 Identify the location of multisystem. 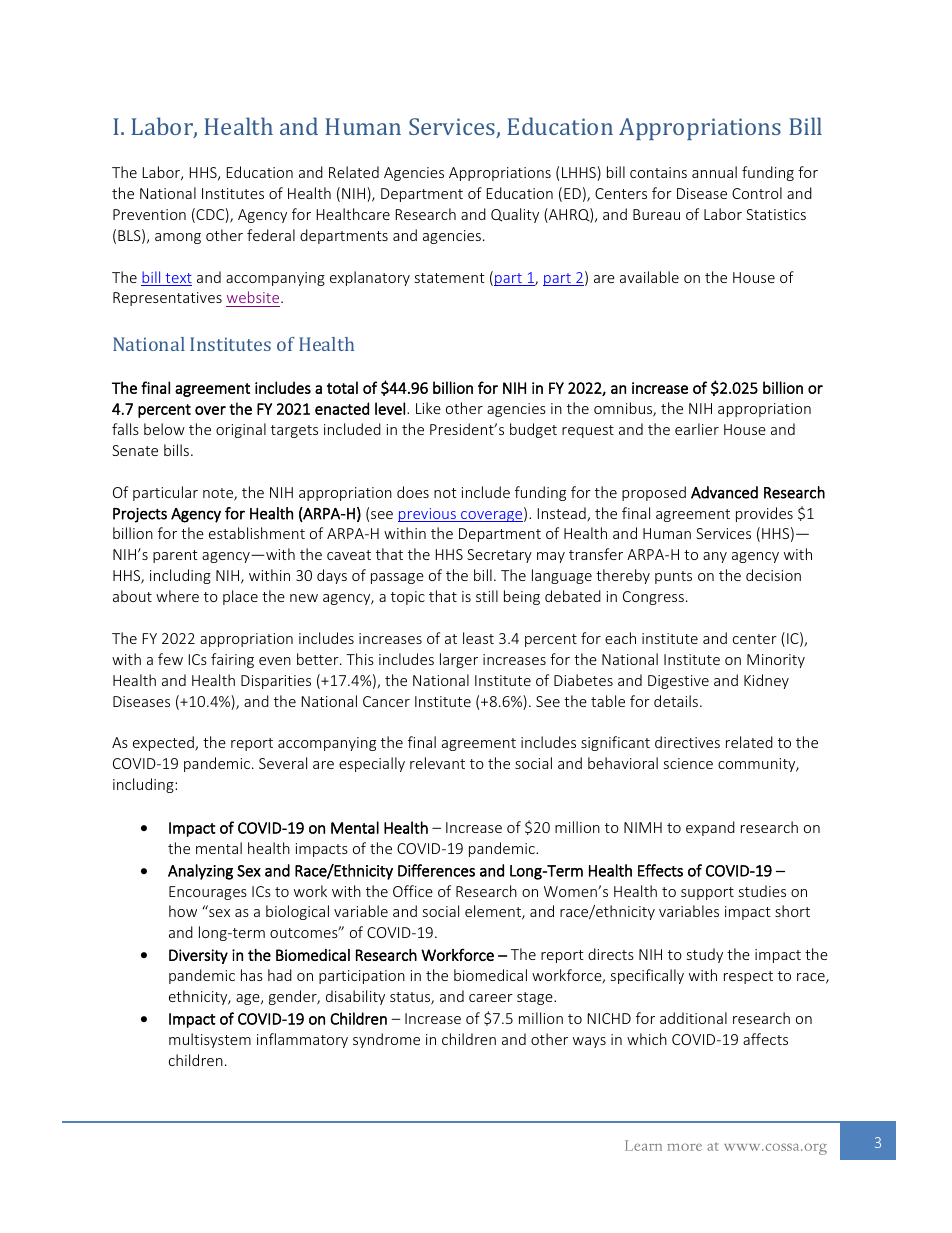
(210, 1040).
